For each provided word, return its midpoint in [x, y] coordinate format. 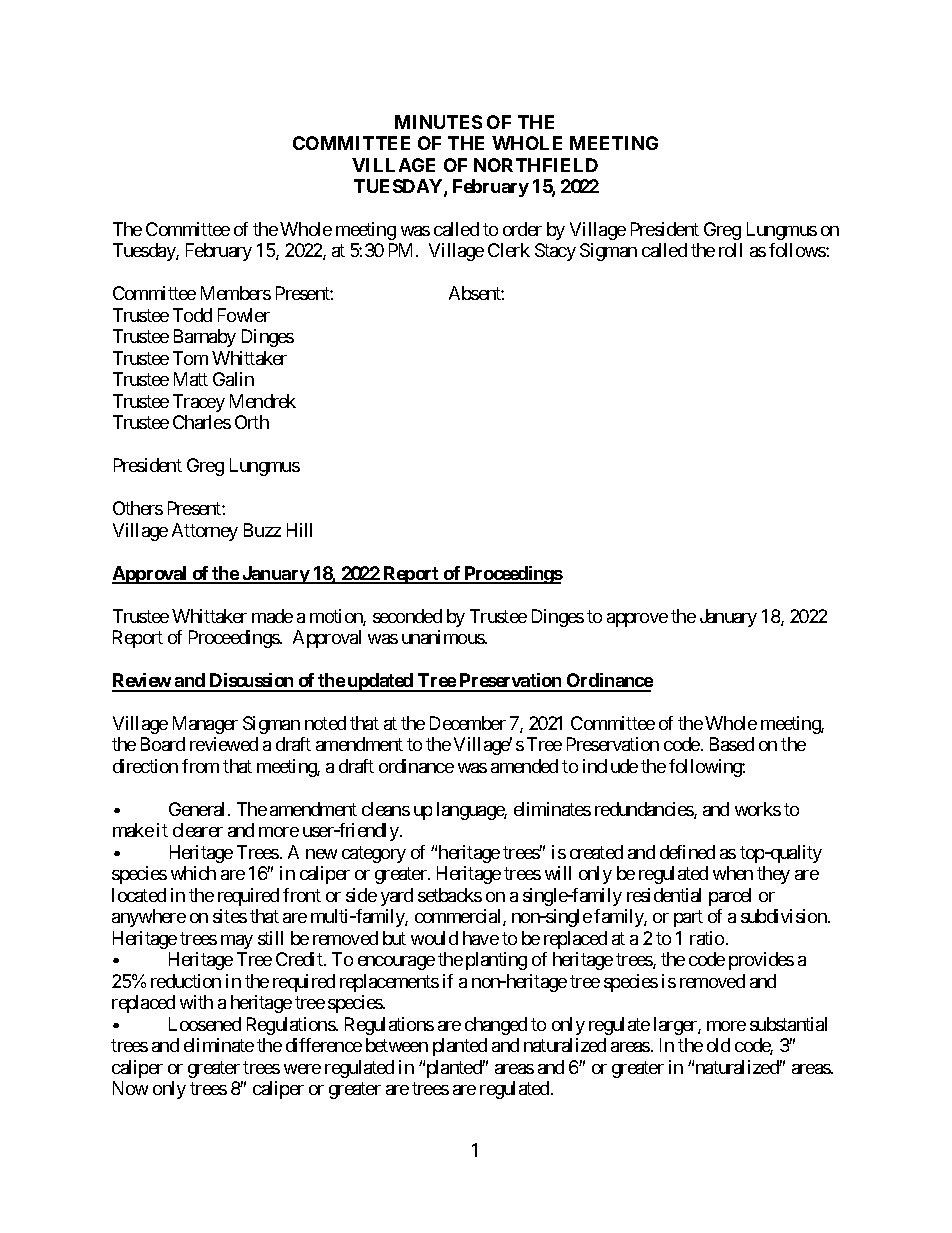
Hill [299, 530]
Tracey [199, 403]
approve [637, 620]
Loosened [205, 1024]
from [200, 766]
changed [496, 1026]
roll [730, 250]
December [468, 723]
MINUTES [438, 122]
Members [236, 293]
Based [732, 744]
